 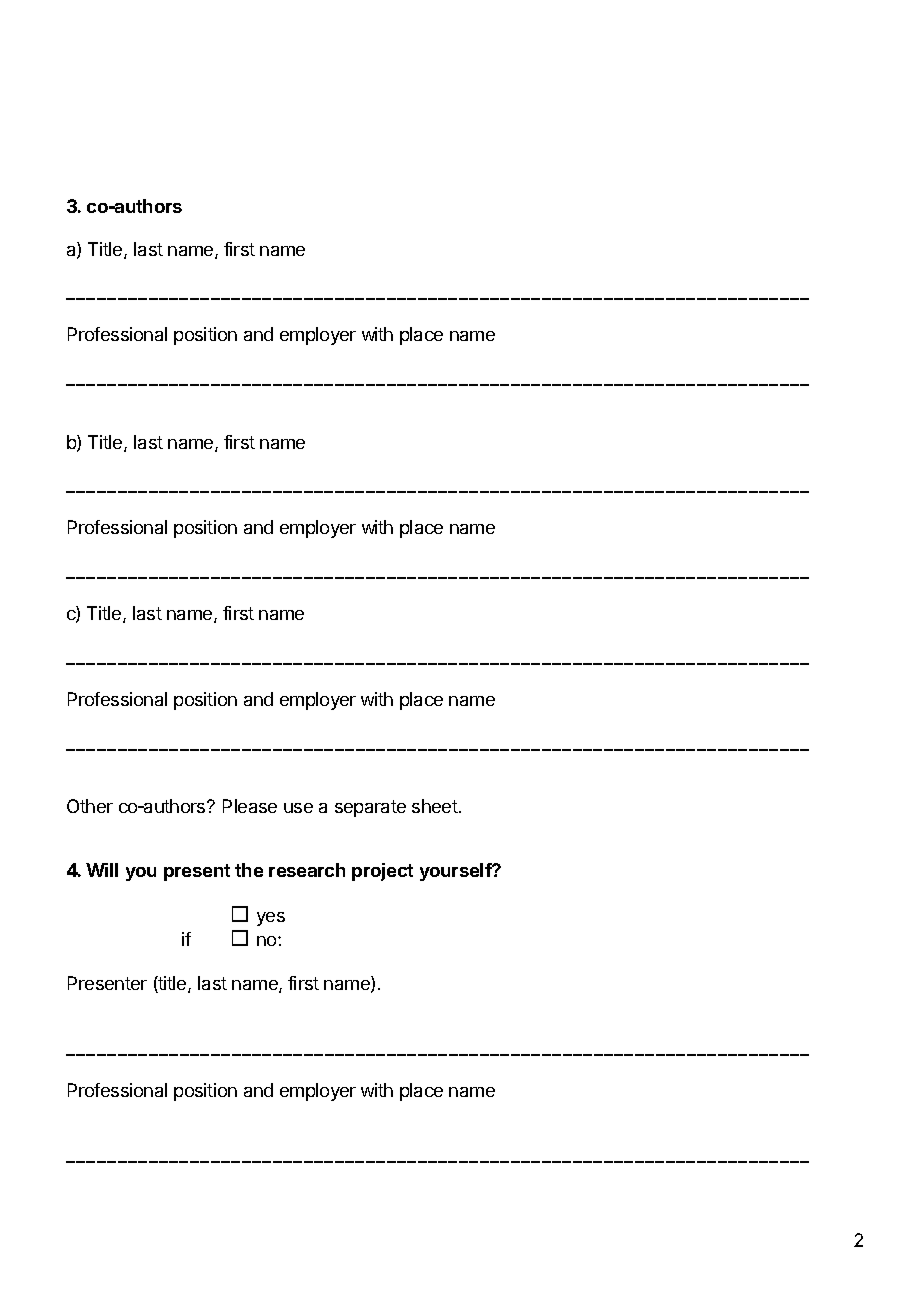 What do you see at coordinates (370, 808) in the screenshot?
I see `separate` at bounding box center [370, 808].
